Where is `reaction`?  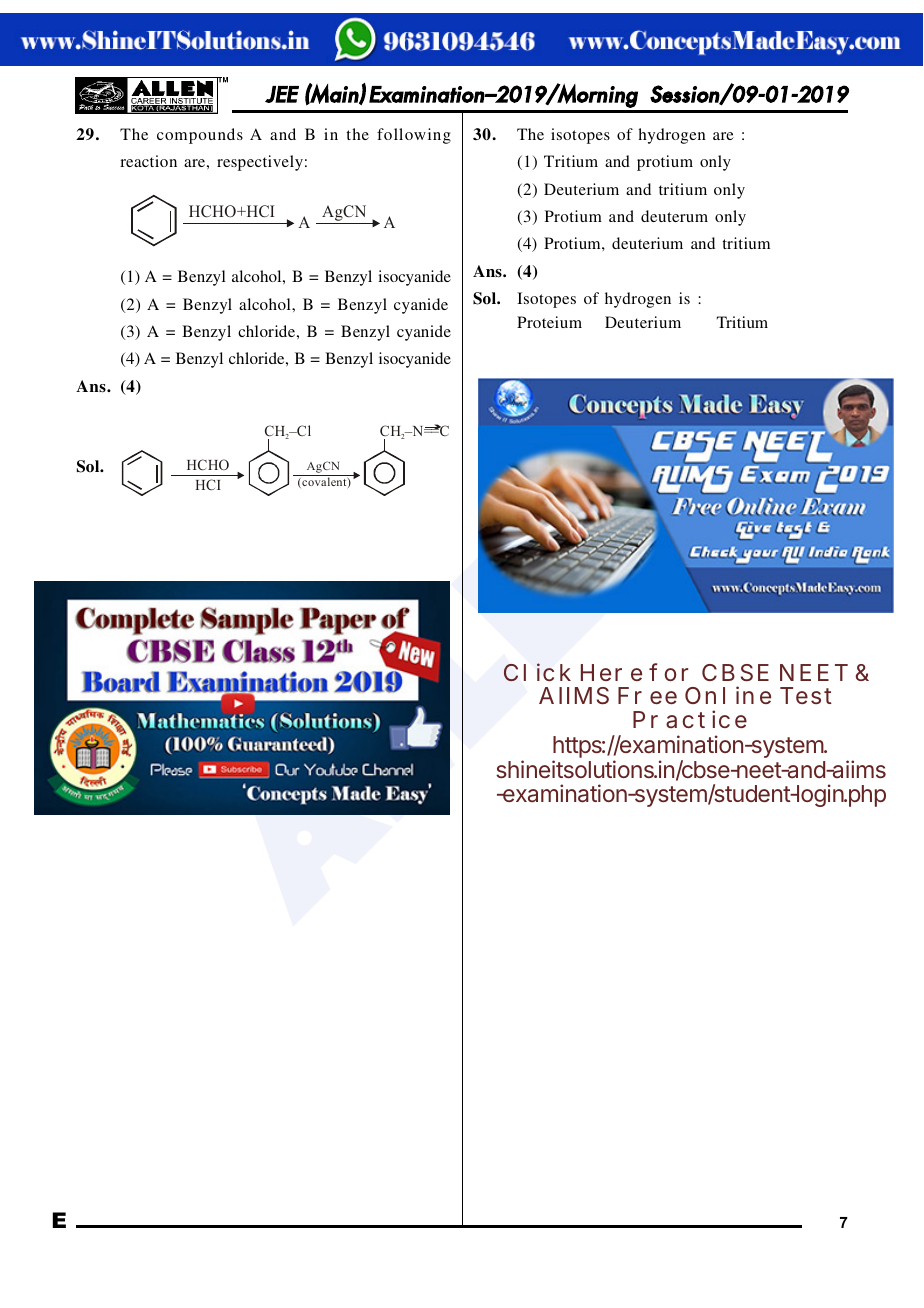
reaction is located at coordinates (148, 161).
